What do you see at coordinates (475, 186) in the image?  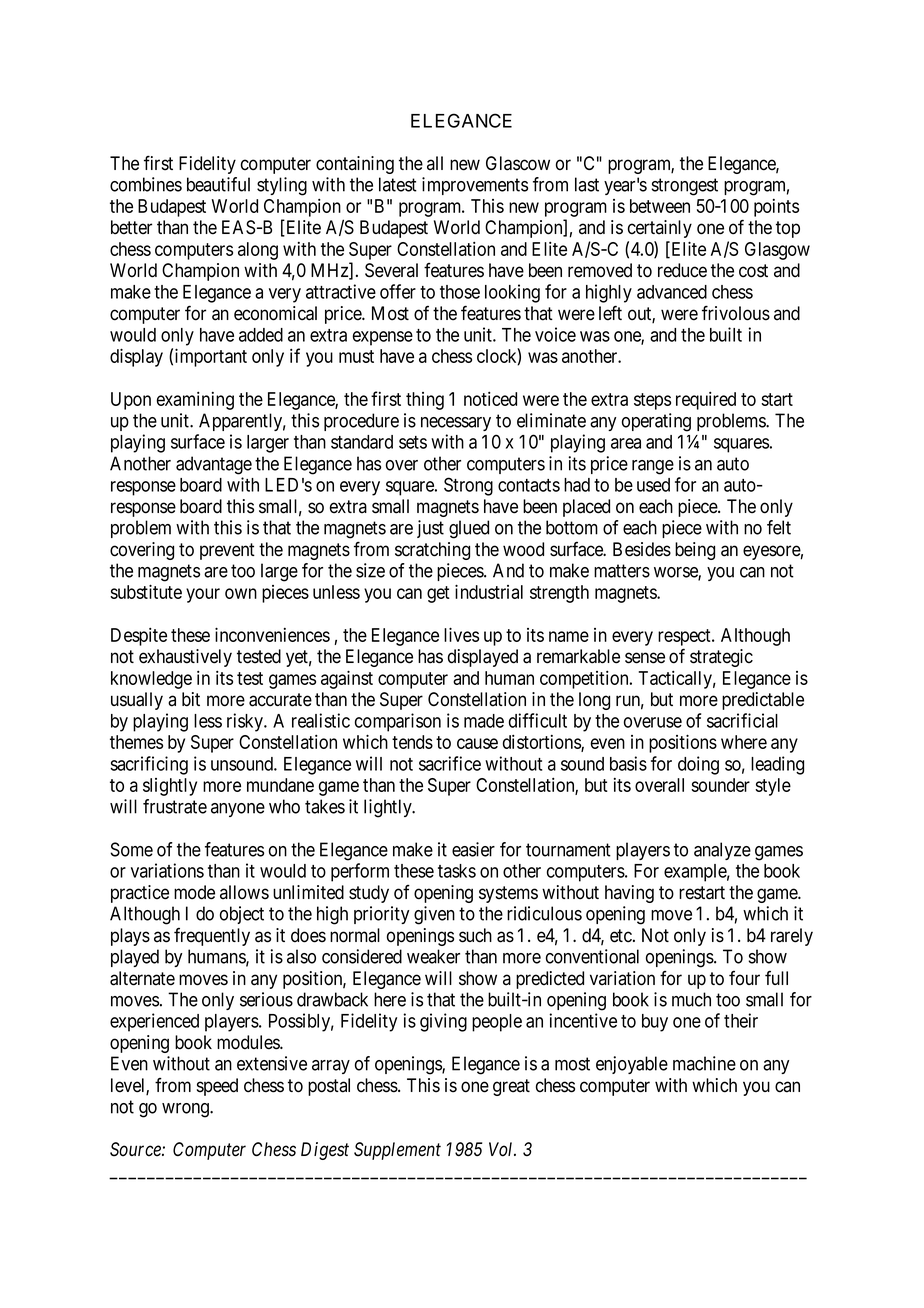 I see `improvements` at bounding box center [475, 186].
